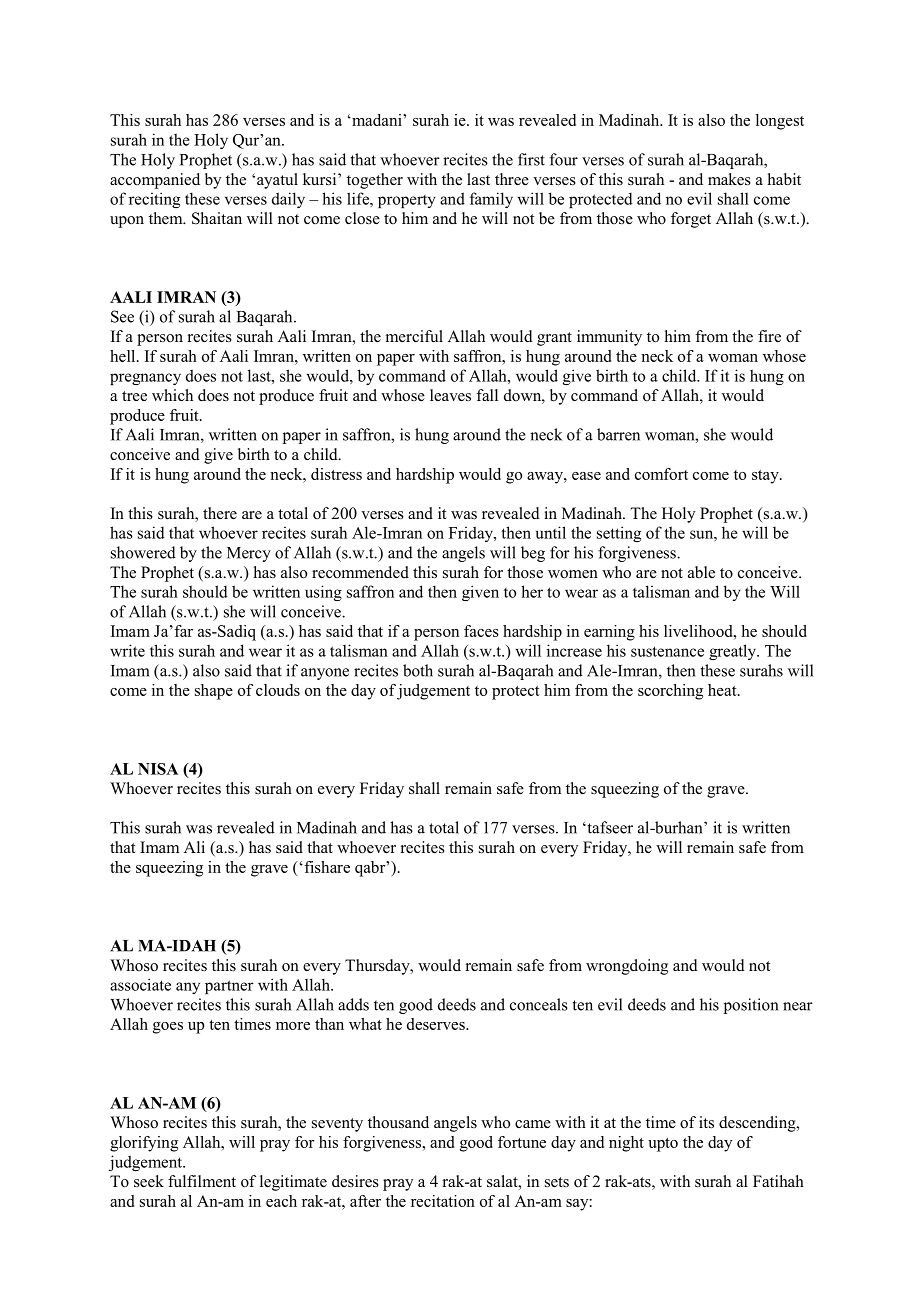 This screenshot has width=924, height=1308. Describe the element at coordinates (214, 692) in the screenshot. I see `shape` at that location.
